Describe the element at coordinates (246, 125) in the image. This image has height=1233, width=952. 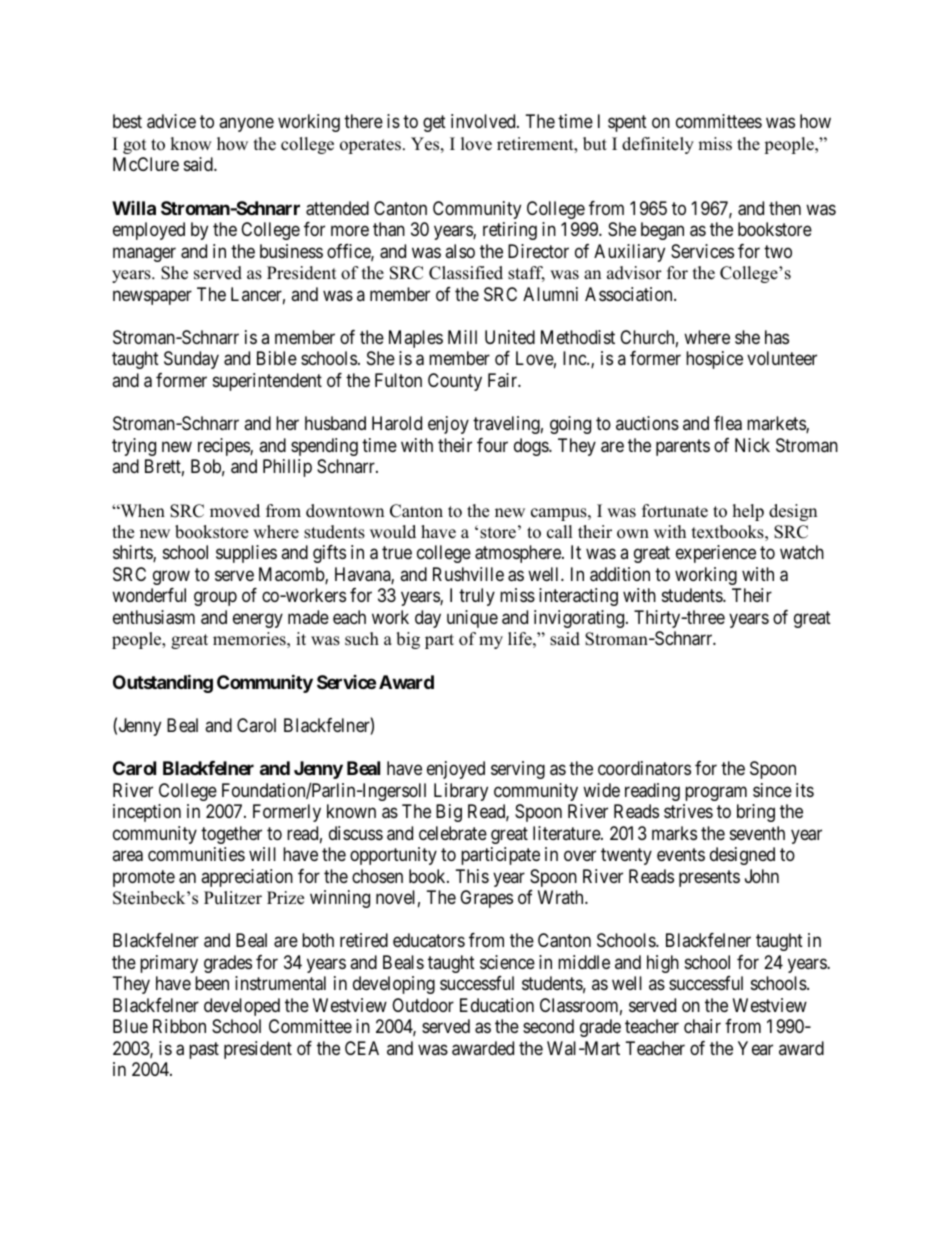
I see `anyone` at that location.
